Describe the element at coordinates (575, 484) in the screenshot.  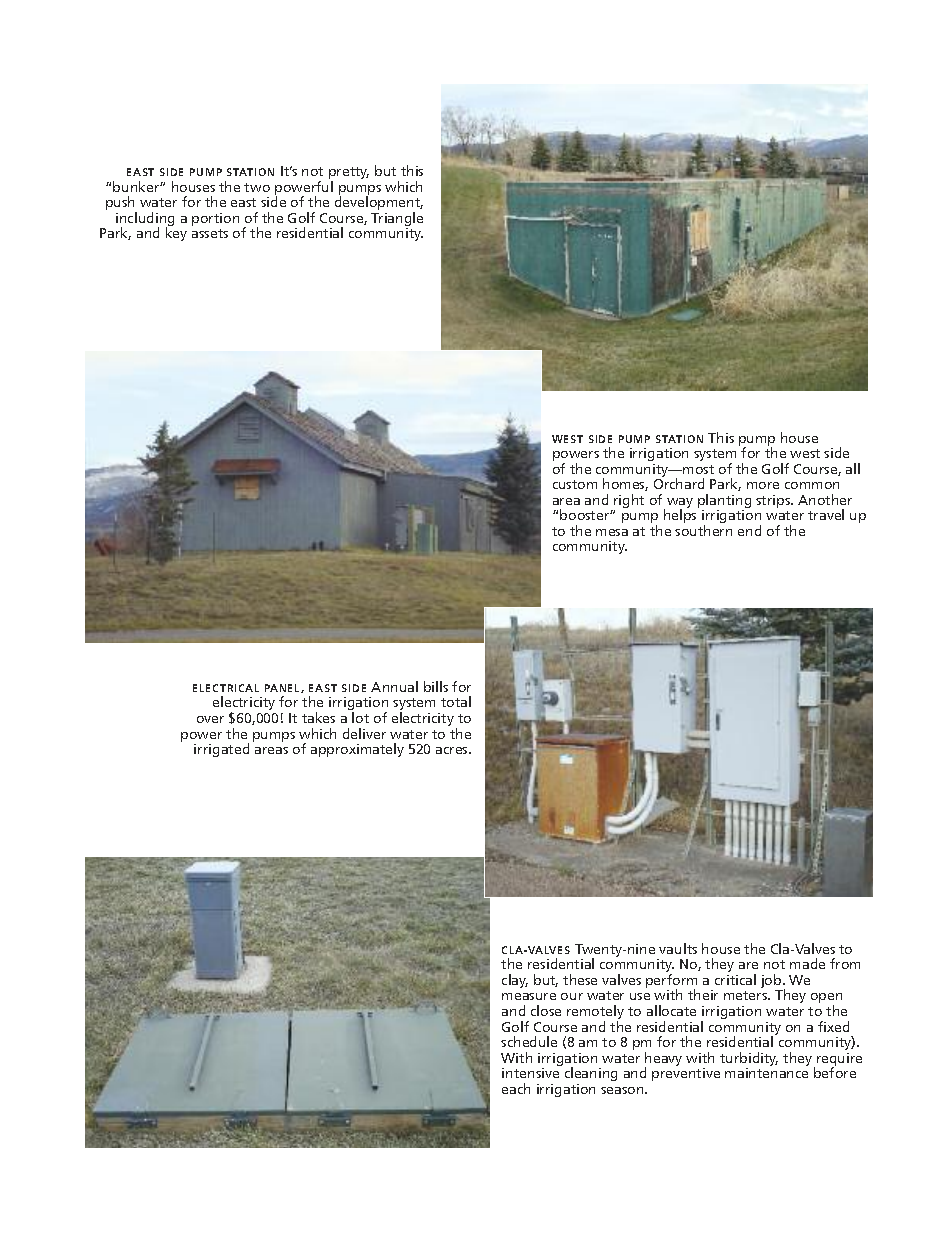
I see `custom` at that location.
